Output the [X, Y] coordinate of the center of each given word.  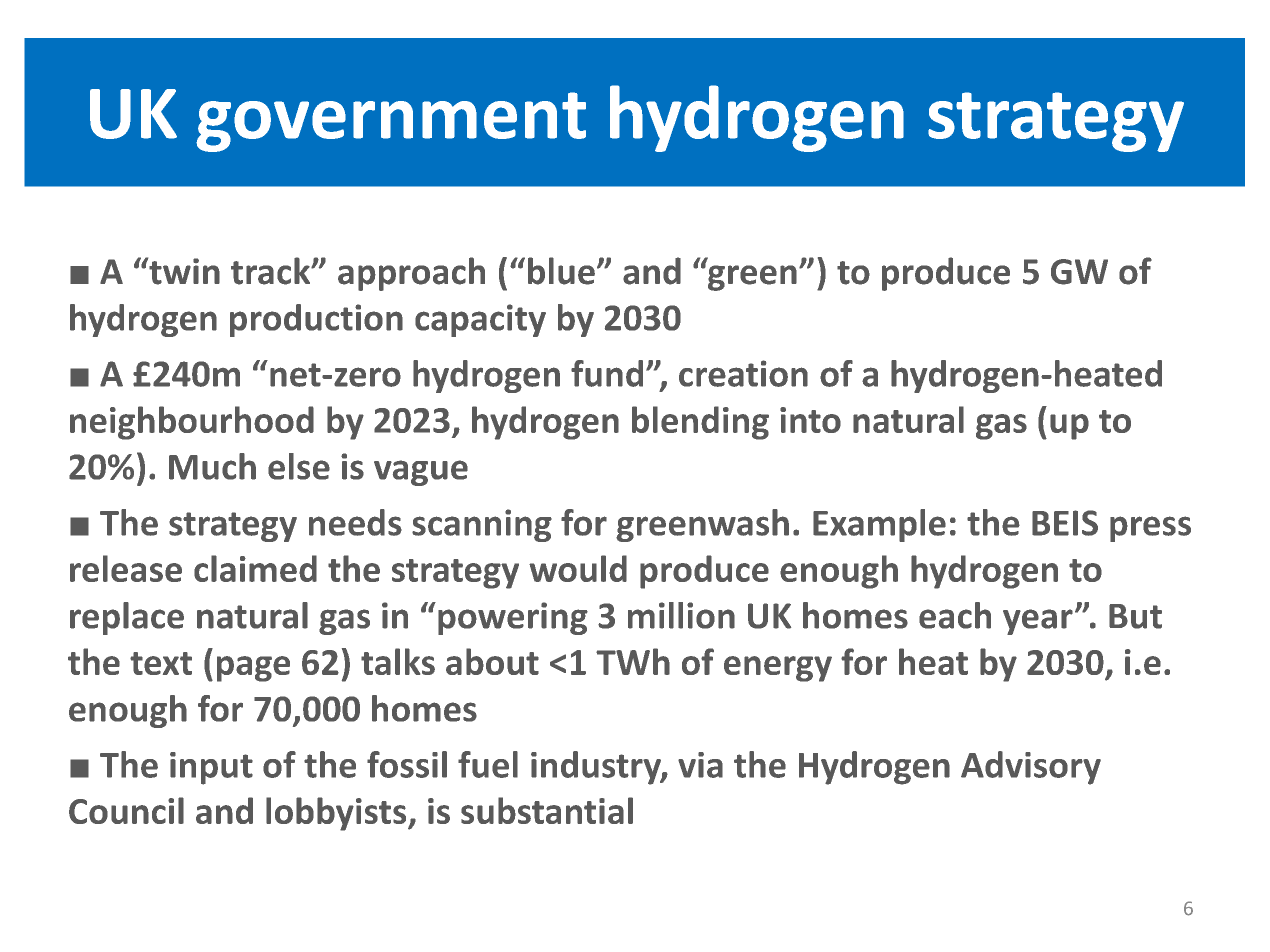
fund [607, 373]
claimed [255, 568]
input [211, 768]
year [1038, 622]
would [578, 568]
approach [411, 274]
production [316, 320]
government [391, 122]
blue [561, 271]
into [810, 420]
